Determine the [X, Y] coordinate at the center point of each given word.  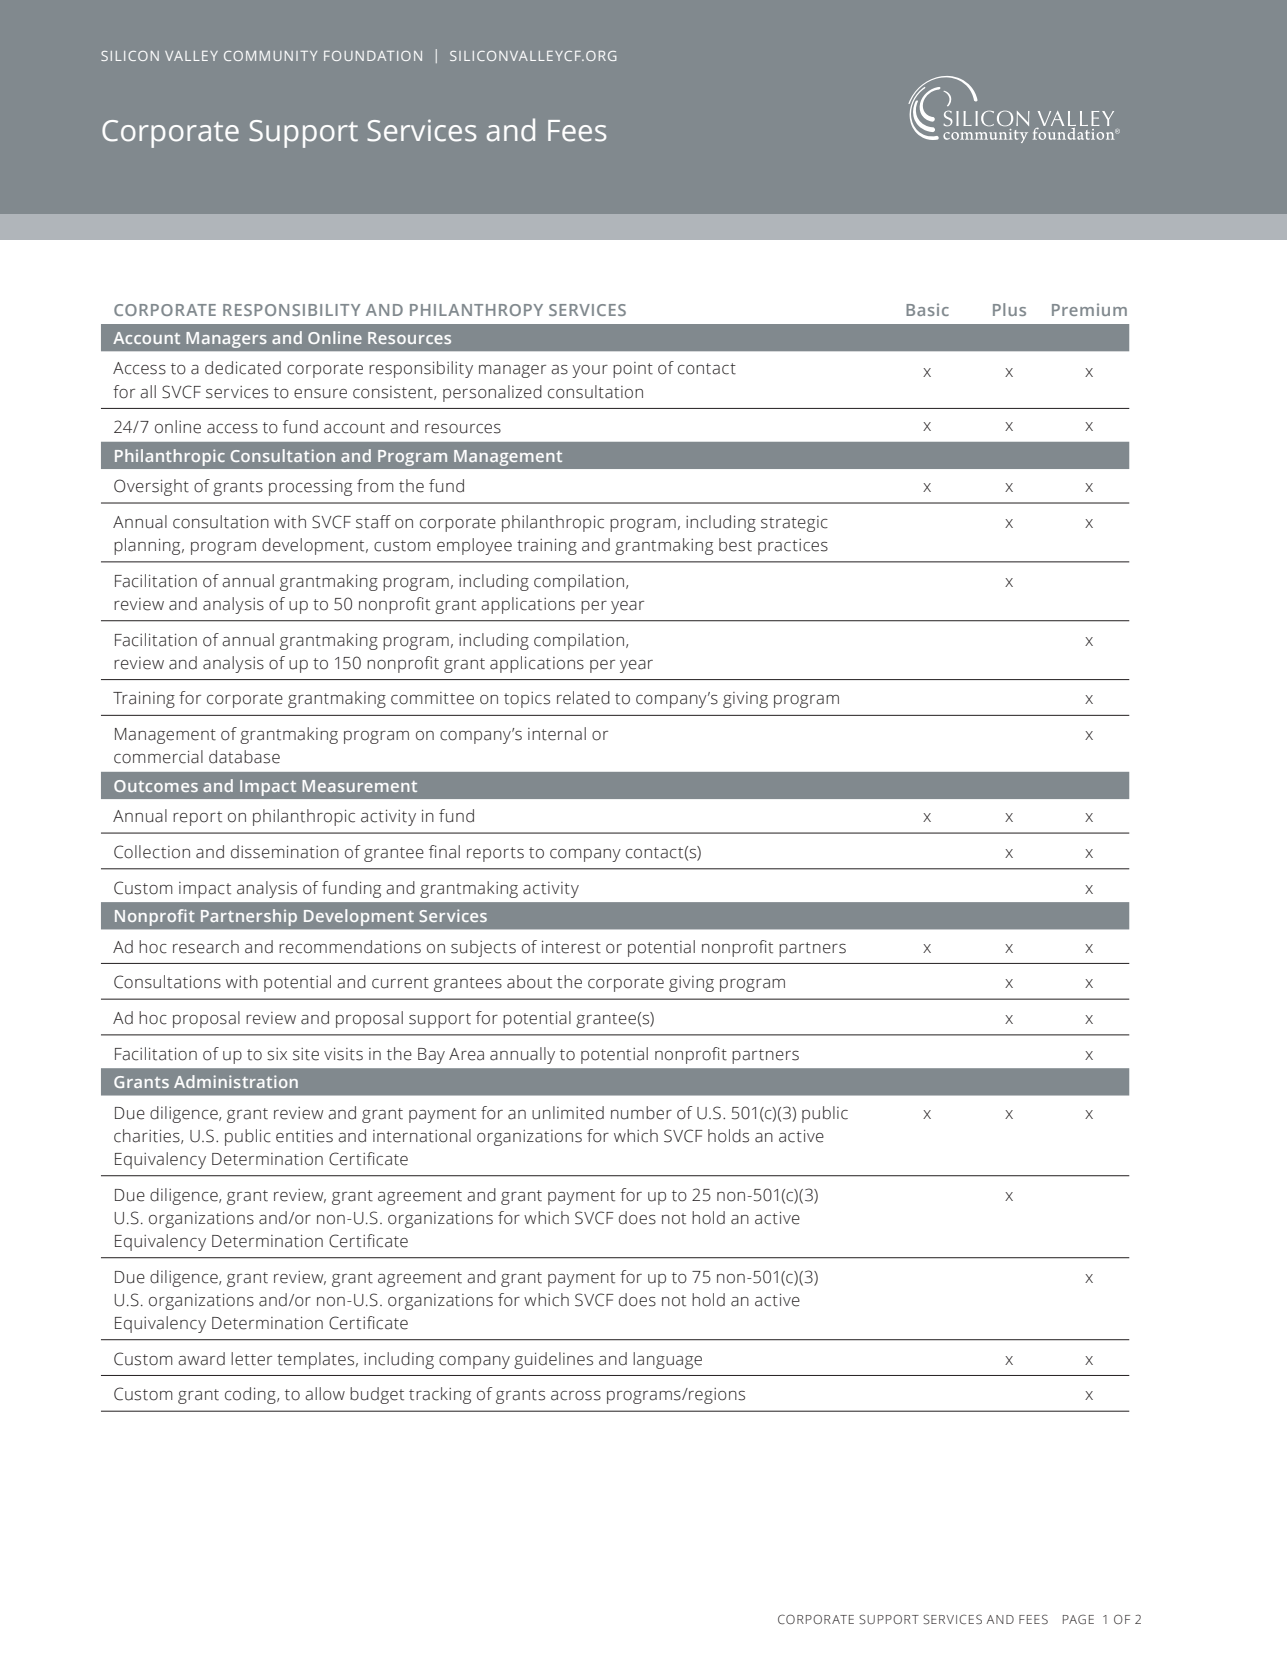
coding [251, 1395]
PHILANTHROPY [476, 310]
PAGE [1078, 1619]
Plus [1009, 309]
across [576, 1396]
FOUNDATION [373, 56]
